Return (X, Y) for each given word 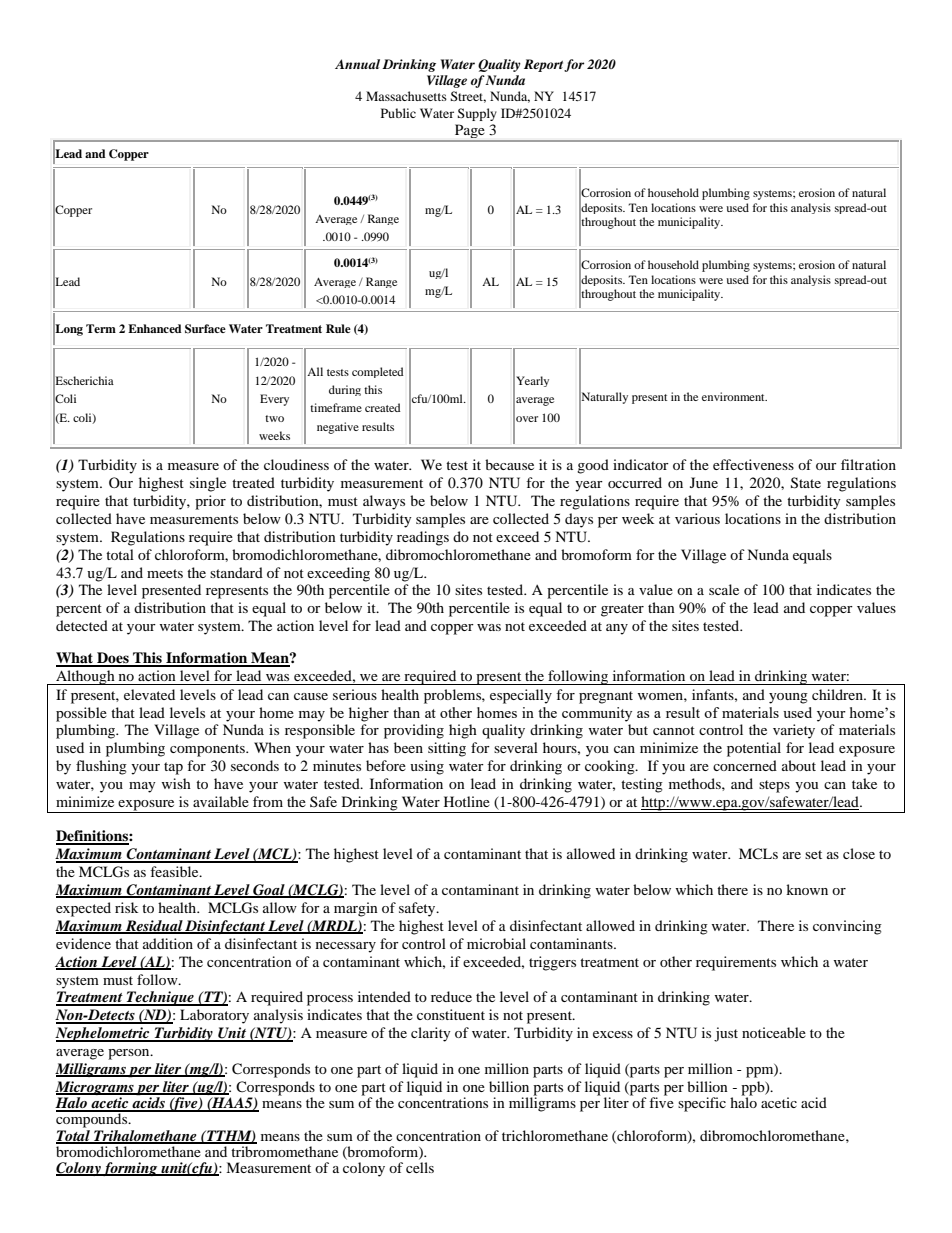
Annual (357, 64)
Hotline (467, 801)
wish (176, 783)
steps (774, 786)
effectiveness (753, 464)
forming (130, 1169)
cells (420, 1167)
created (383, 407)
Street (468, 97)
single (208, 484)
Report (544, 65)
